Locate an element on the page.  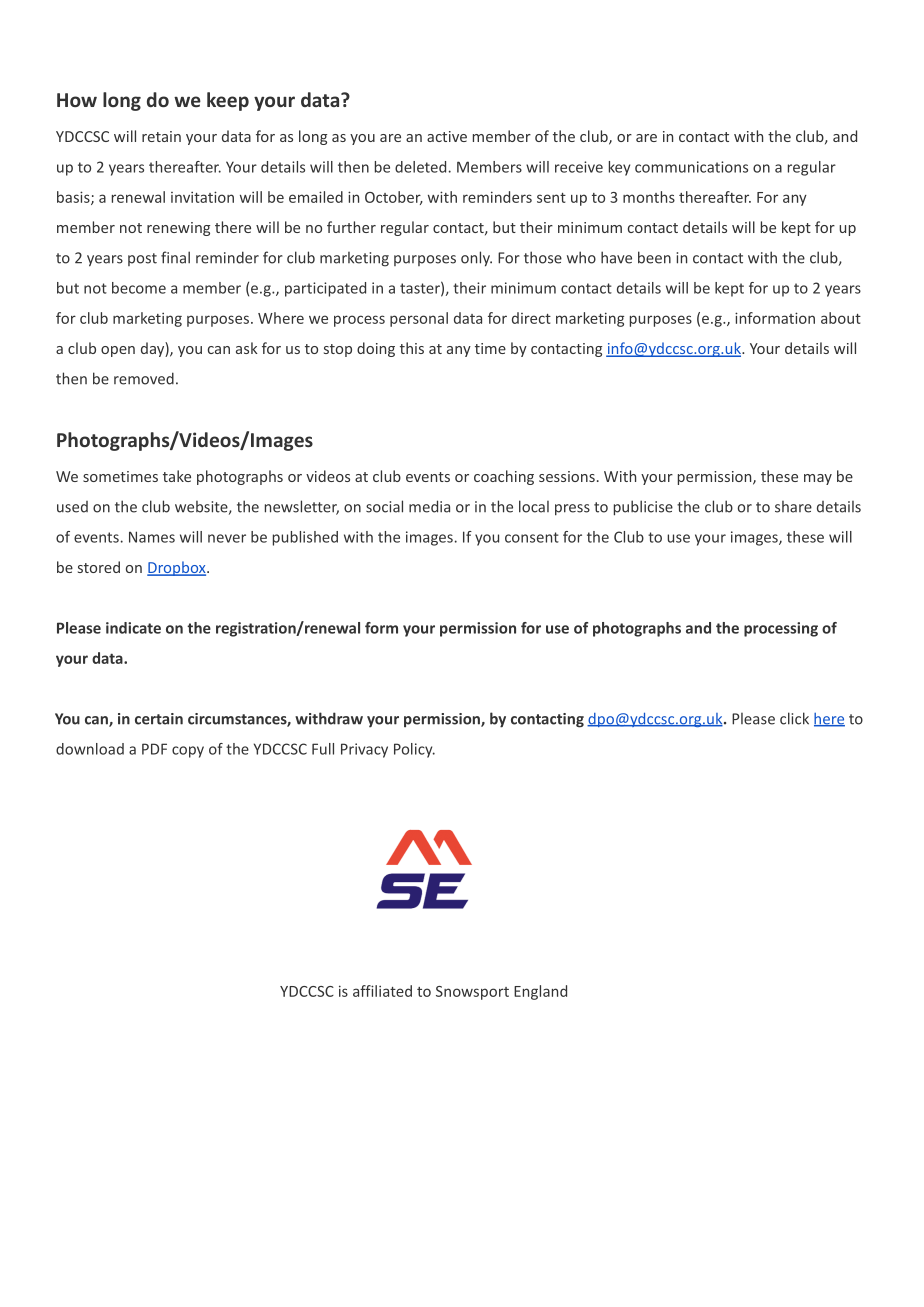
affiliated is located at coordinates (382, 991).
